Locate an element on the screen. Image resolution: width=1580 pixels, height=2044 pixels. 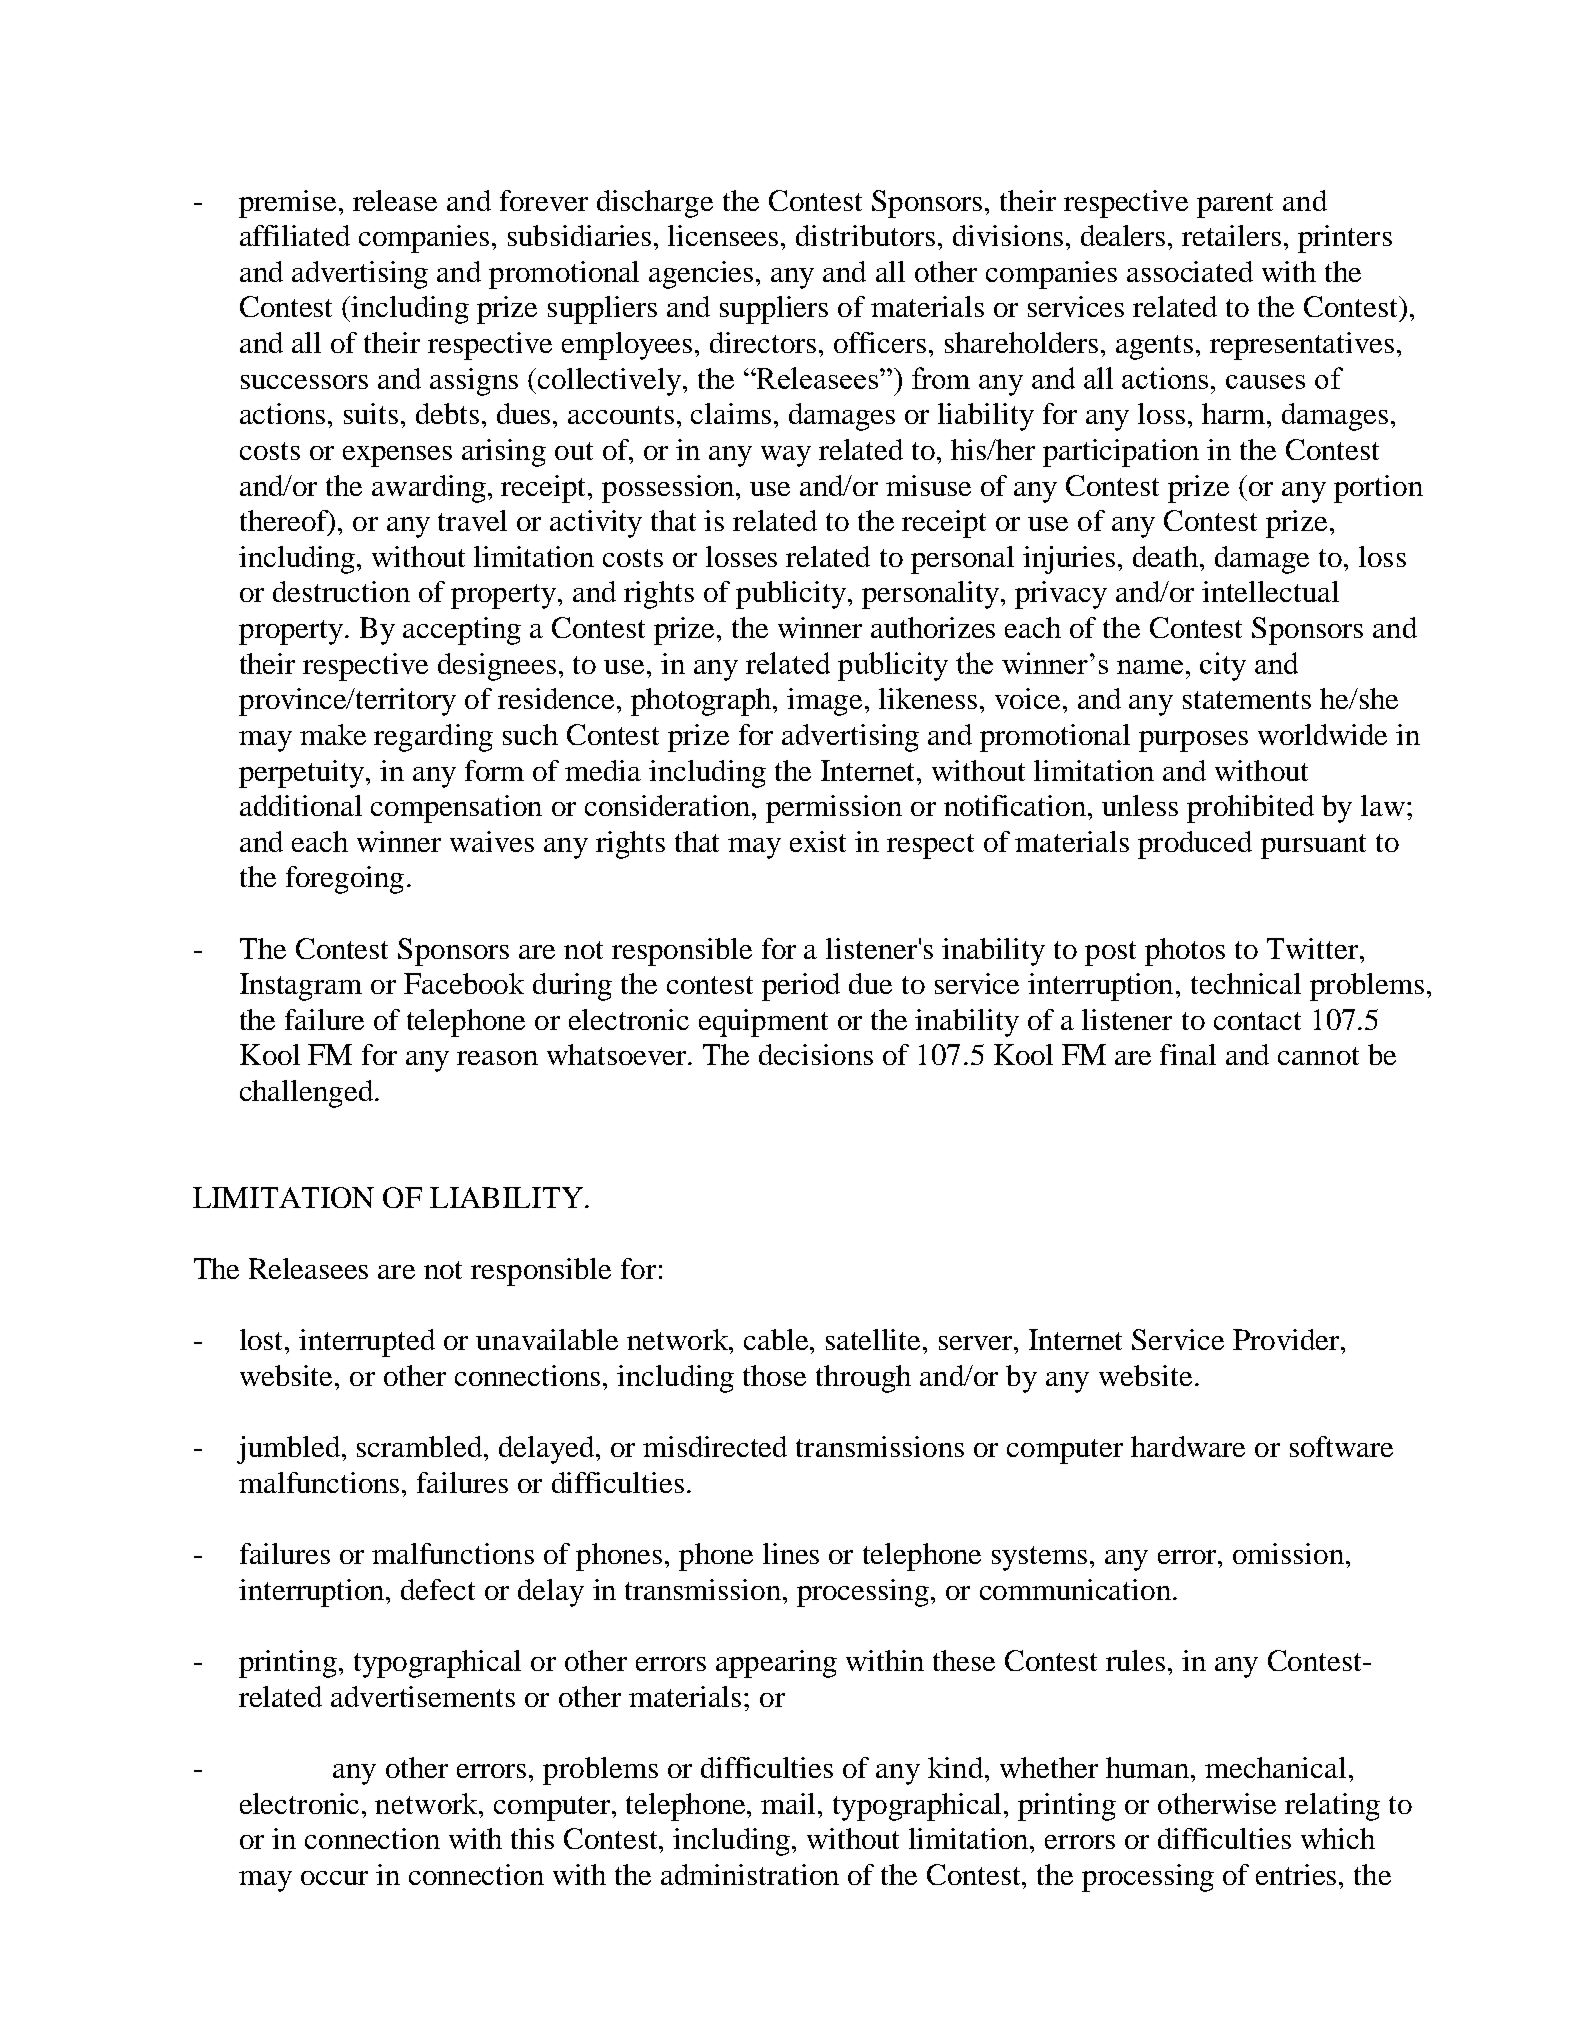
occur is located at coordinates (334, 1878).
